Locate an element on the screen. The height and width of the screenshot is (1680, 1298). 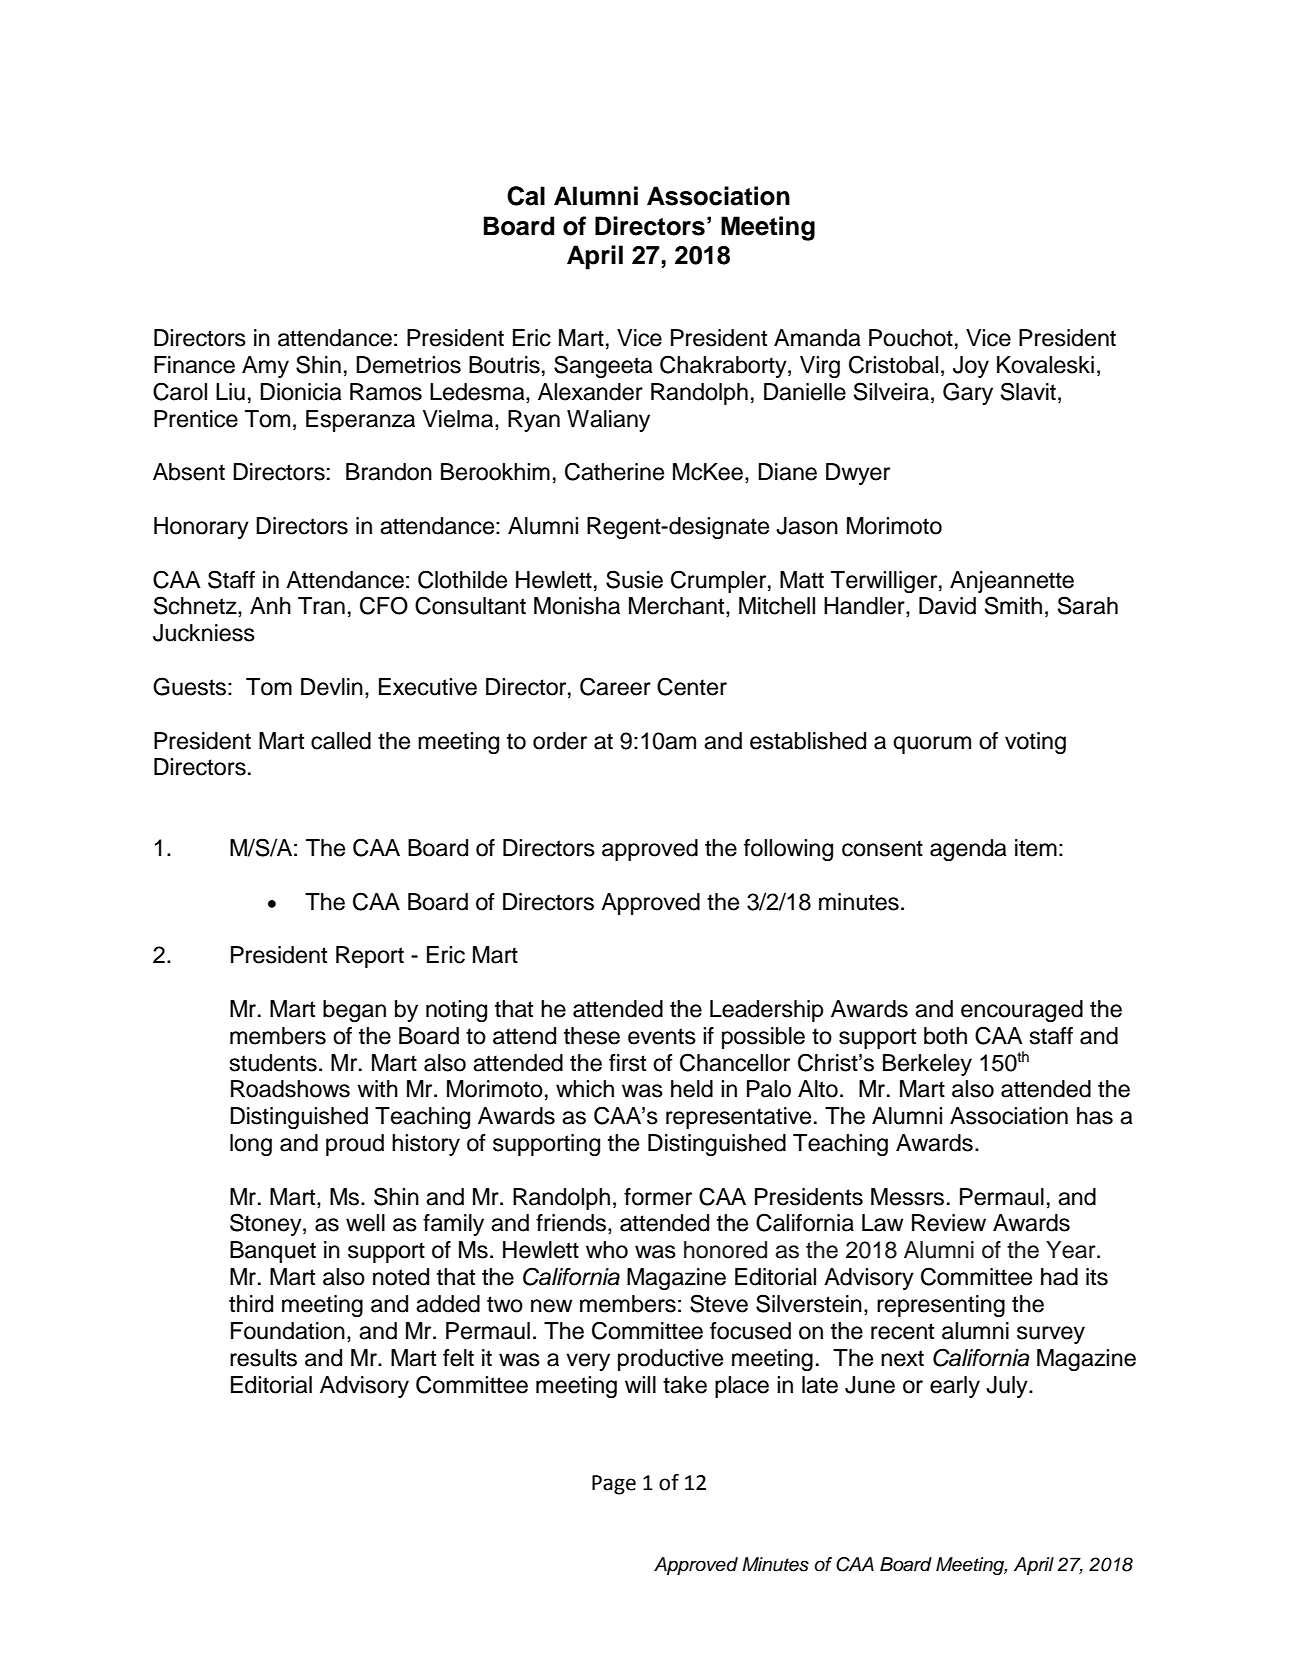
Joy is located at coordinates (971, 367).
